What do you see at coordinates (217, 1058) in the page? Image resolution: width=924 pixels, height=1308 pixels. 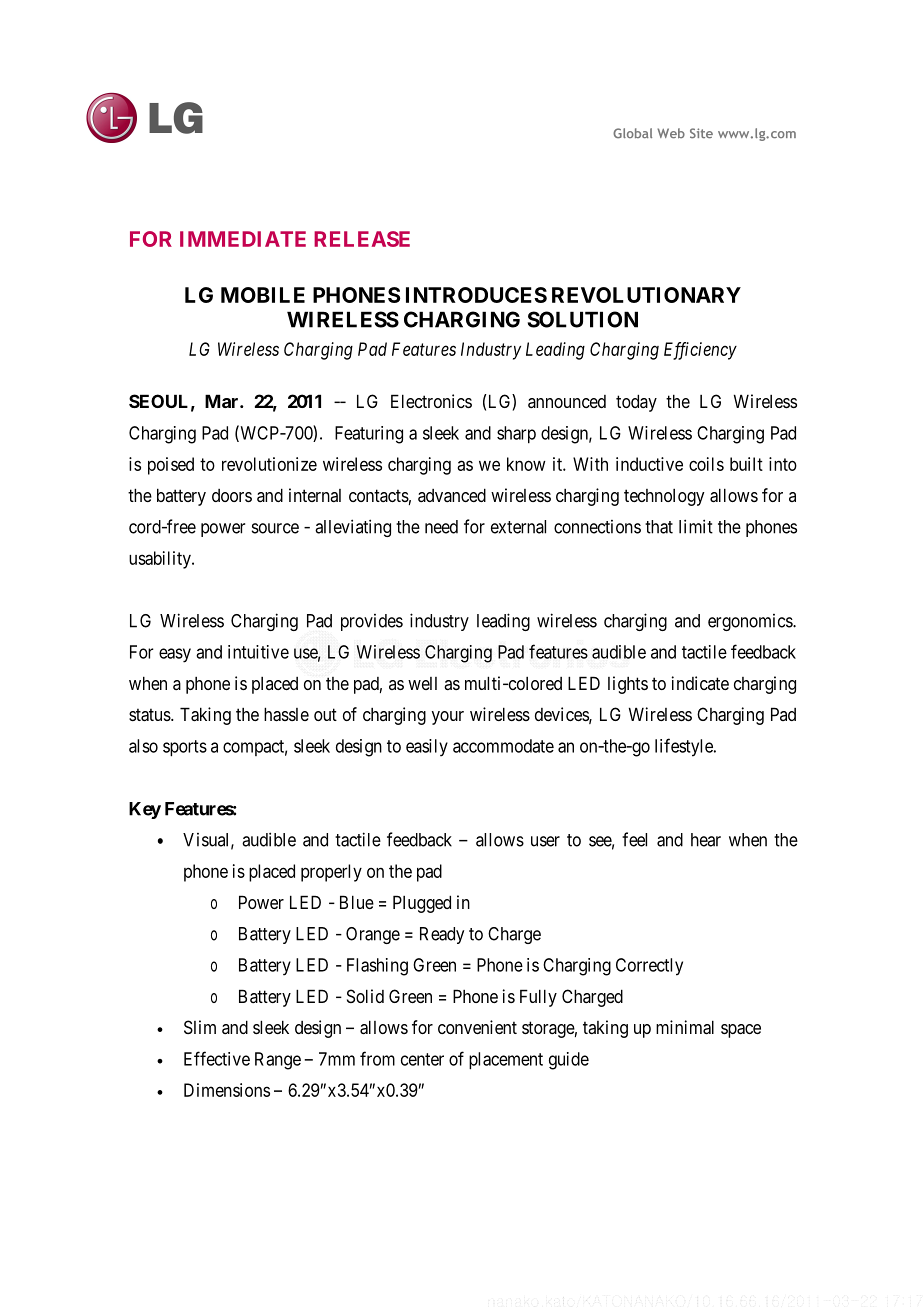 I see `Effective` at bounding box center [217, 1058].
